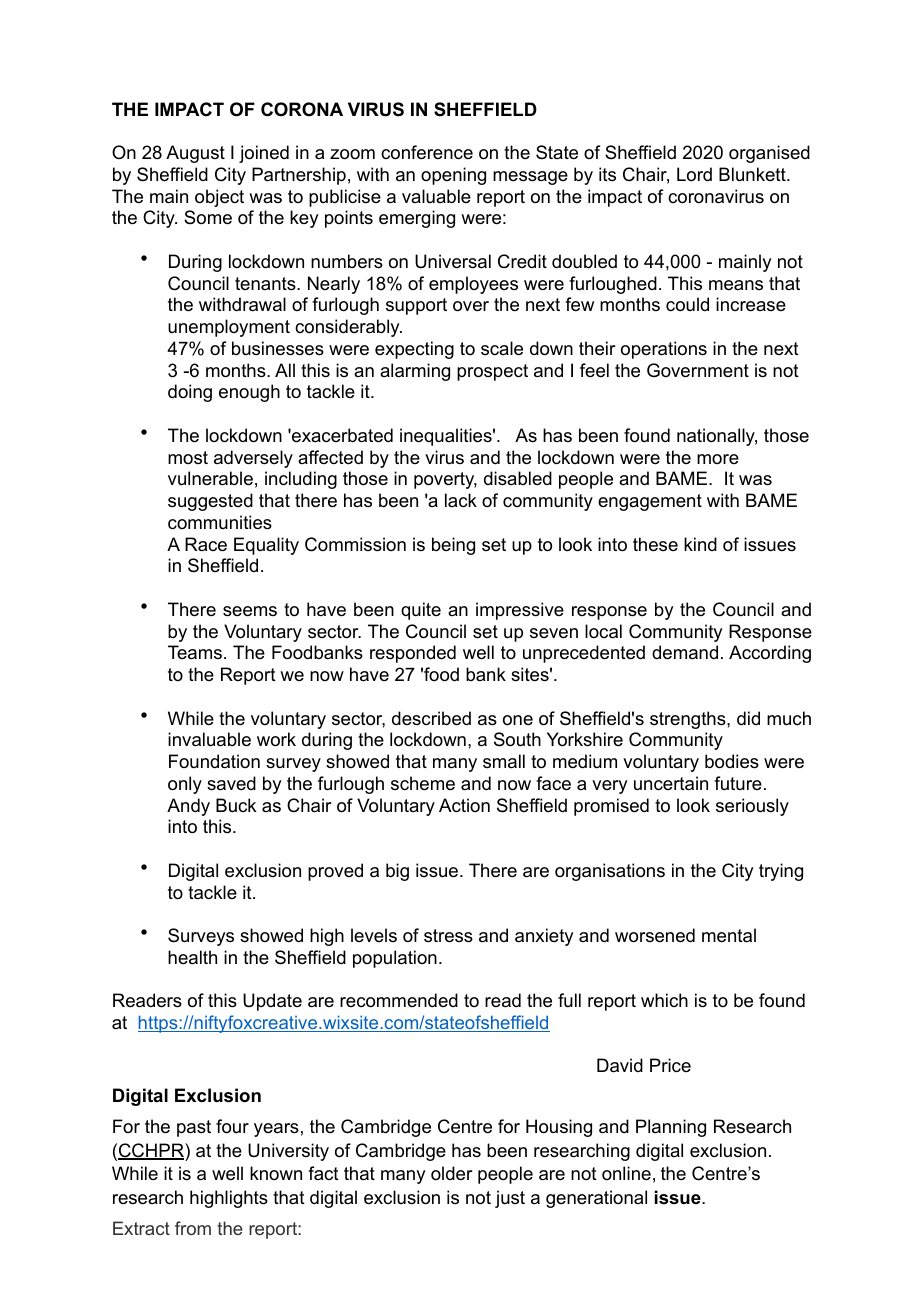 Image resolution: width=924 pixels, height=1308 pixels. What do you see at coordinates (220, 522) in the screenshot?
I see `communities` at bounding box center [220, 522].
